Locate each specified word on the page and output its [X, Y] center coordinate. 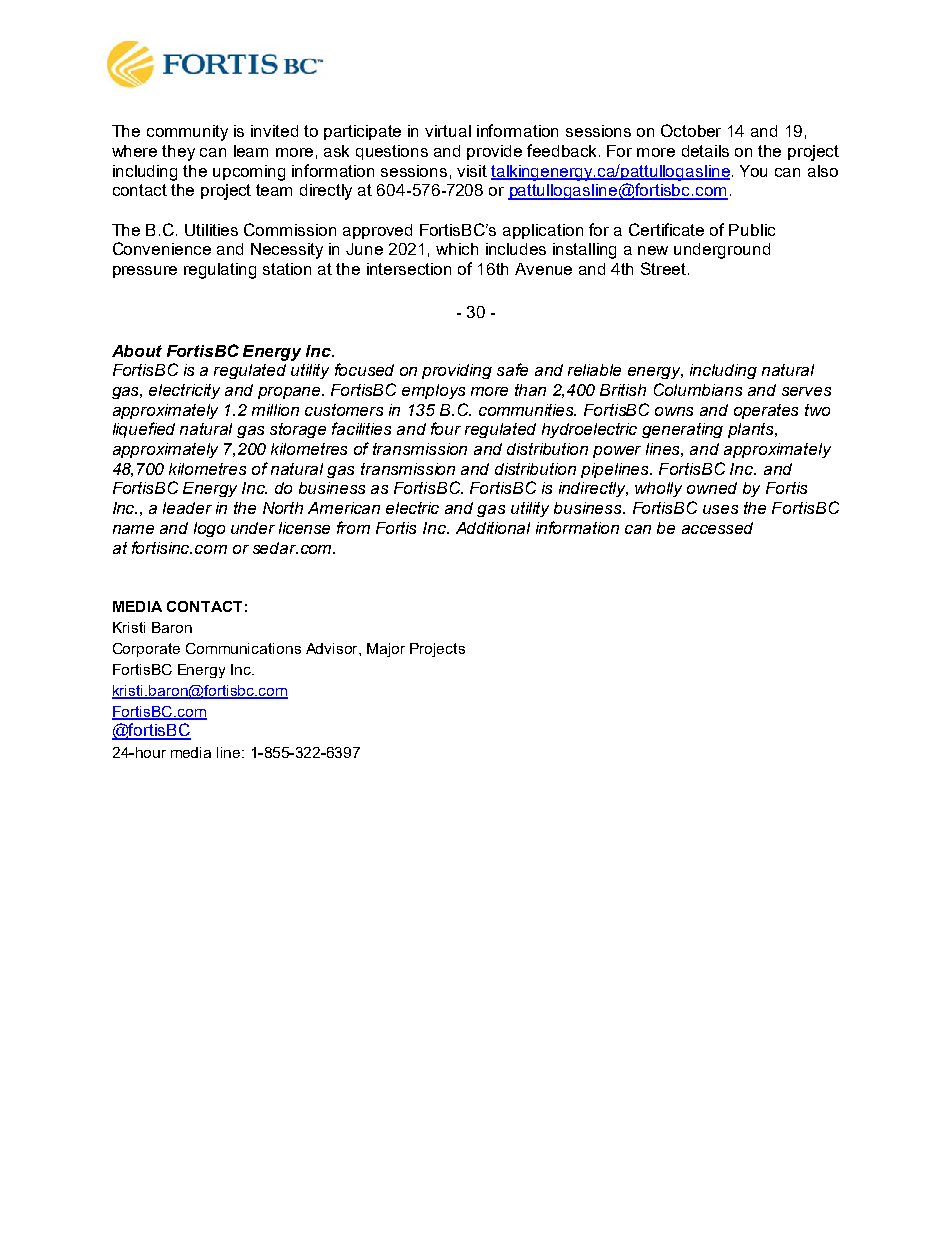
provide [494, 152]
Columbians [698, 389]
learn [251, 151]
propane [291, 393]
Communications [243, 648]
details [705, 151]
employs [433, 391]
